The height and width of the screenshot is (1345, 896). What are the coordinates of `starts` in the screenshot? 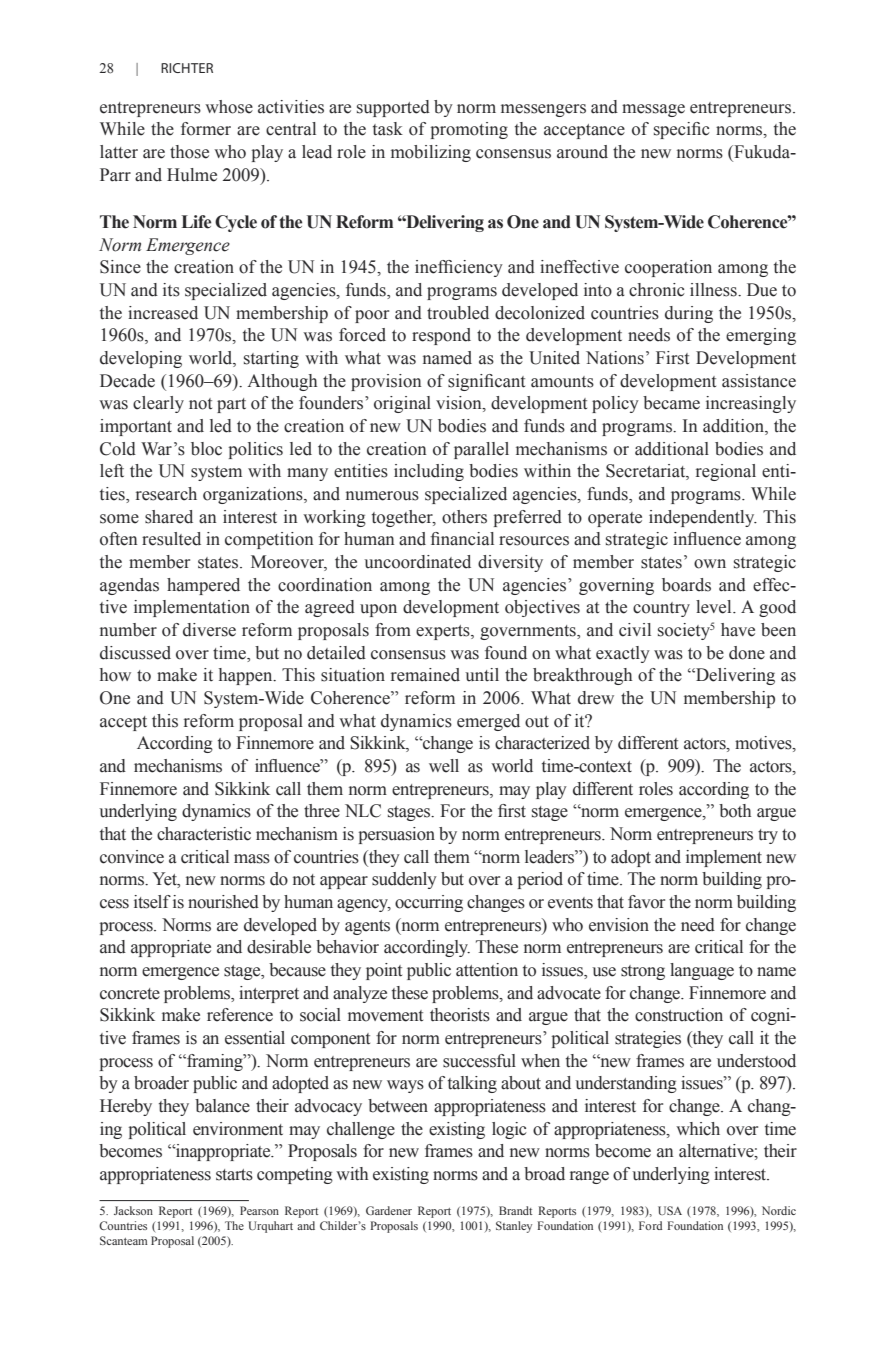 It's located at (234, 1175).
